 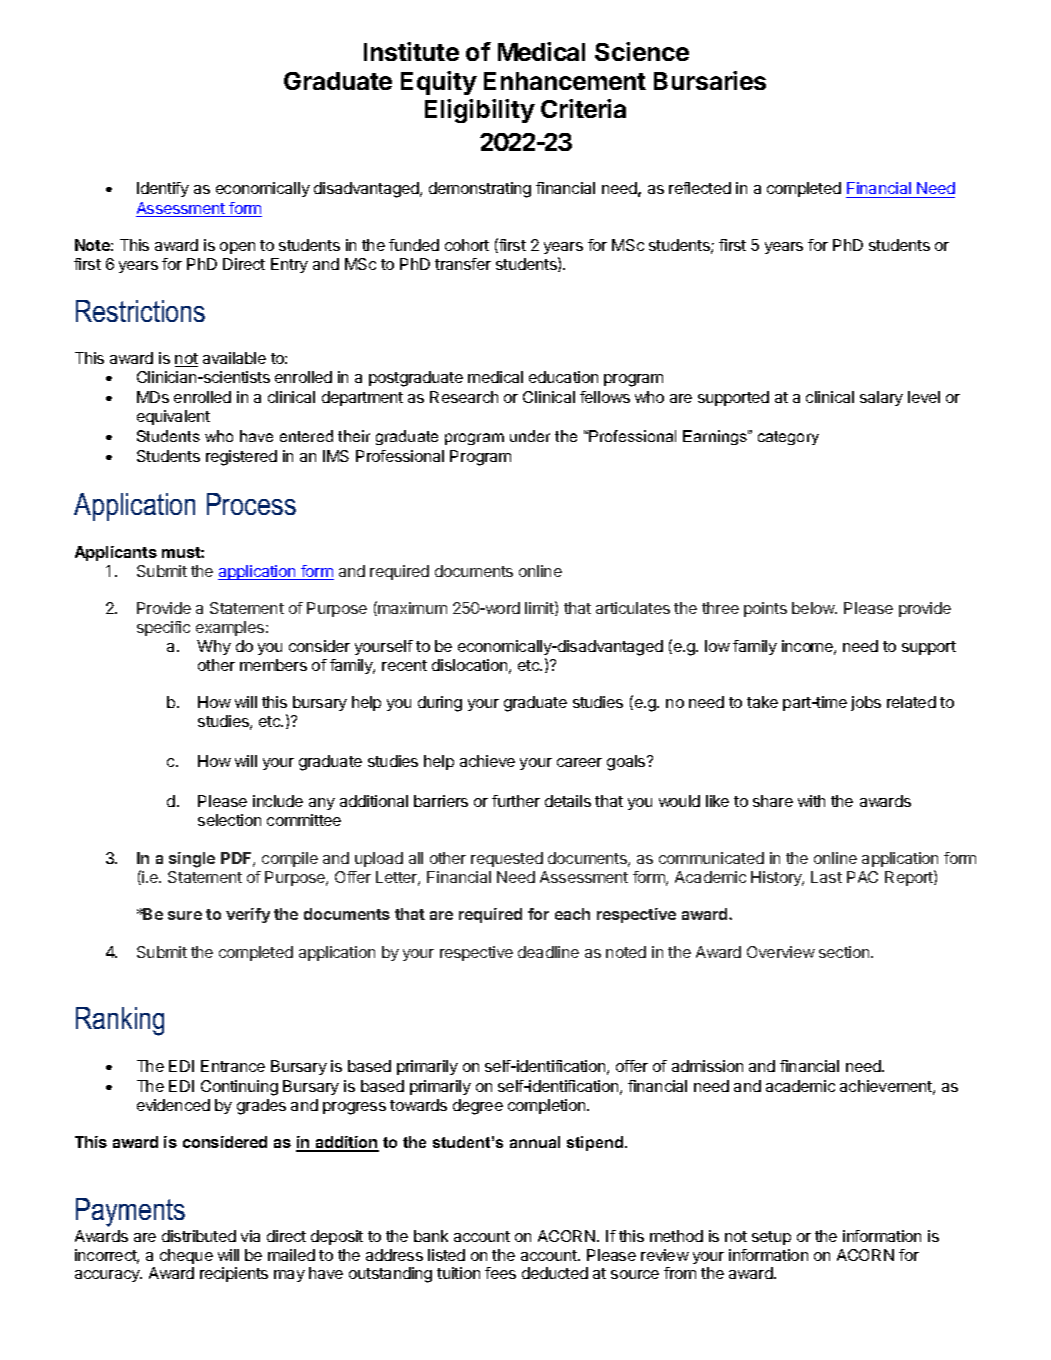 I want to click on education, so click(x=563, y=377).
